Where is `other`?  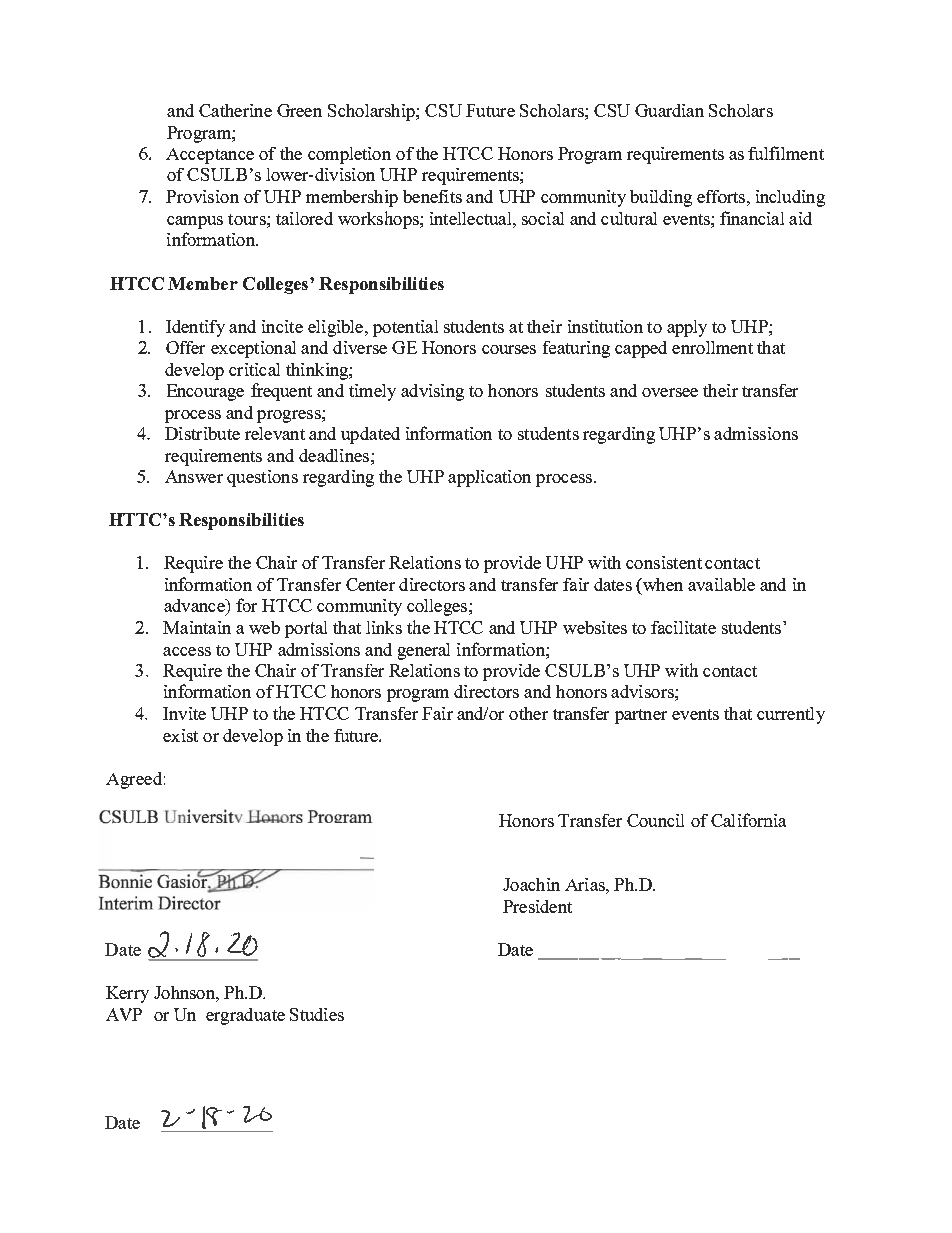
other is located at coordinates (528, 713).
